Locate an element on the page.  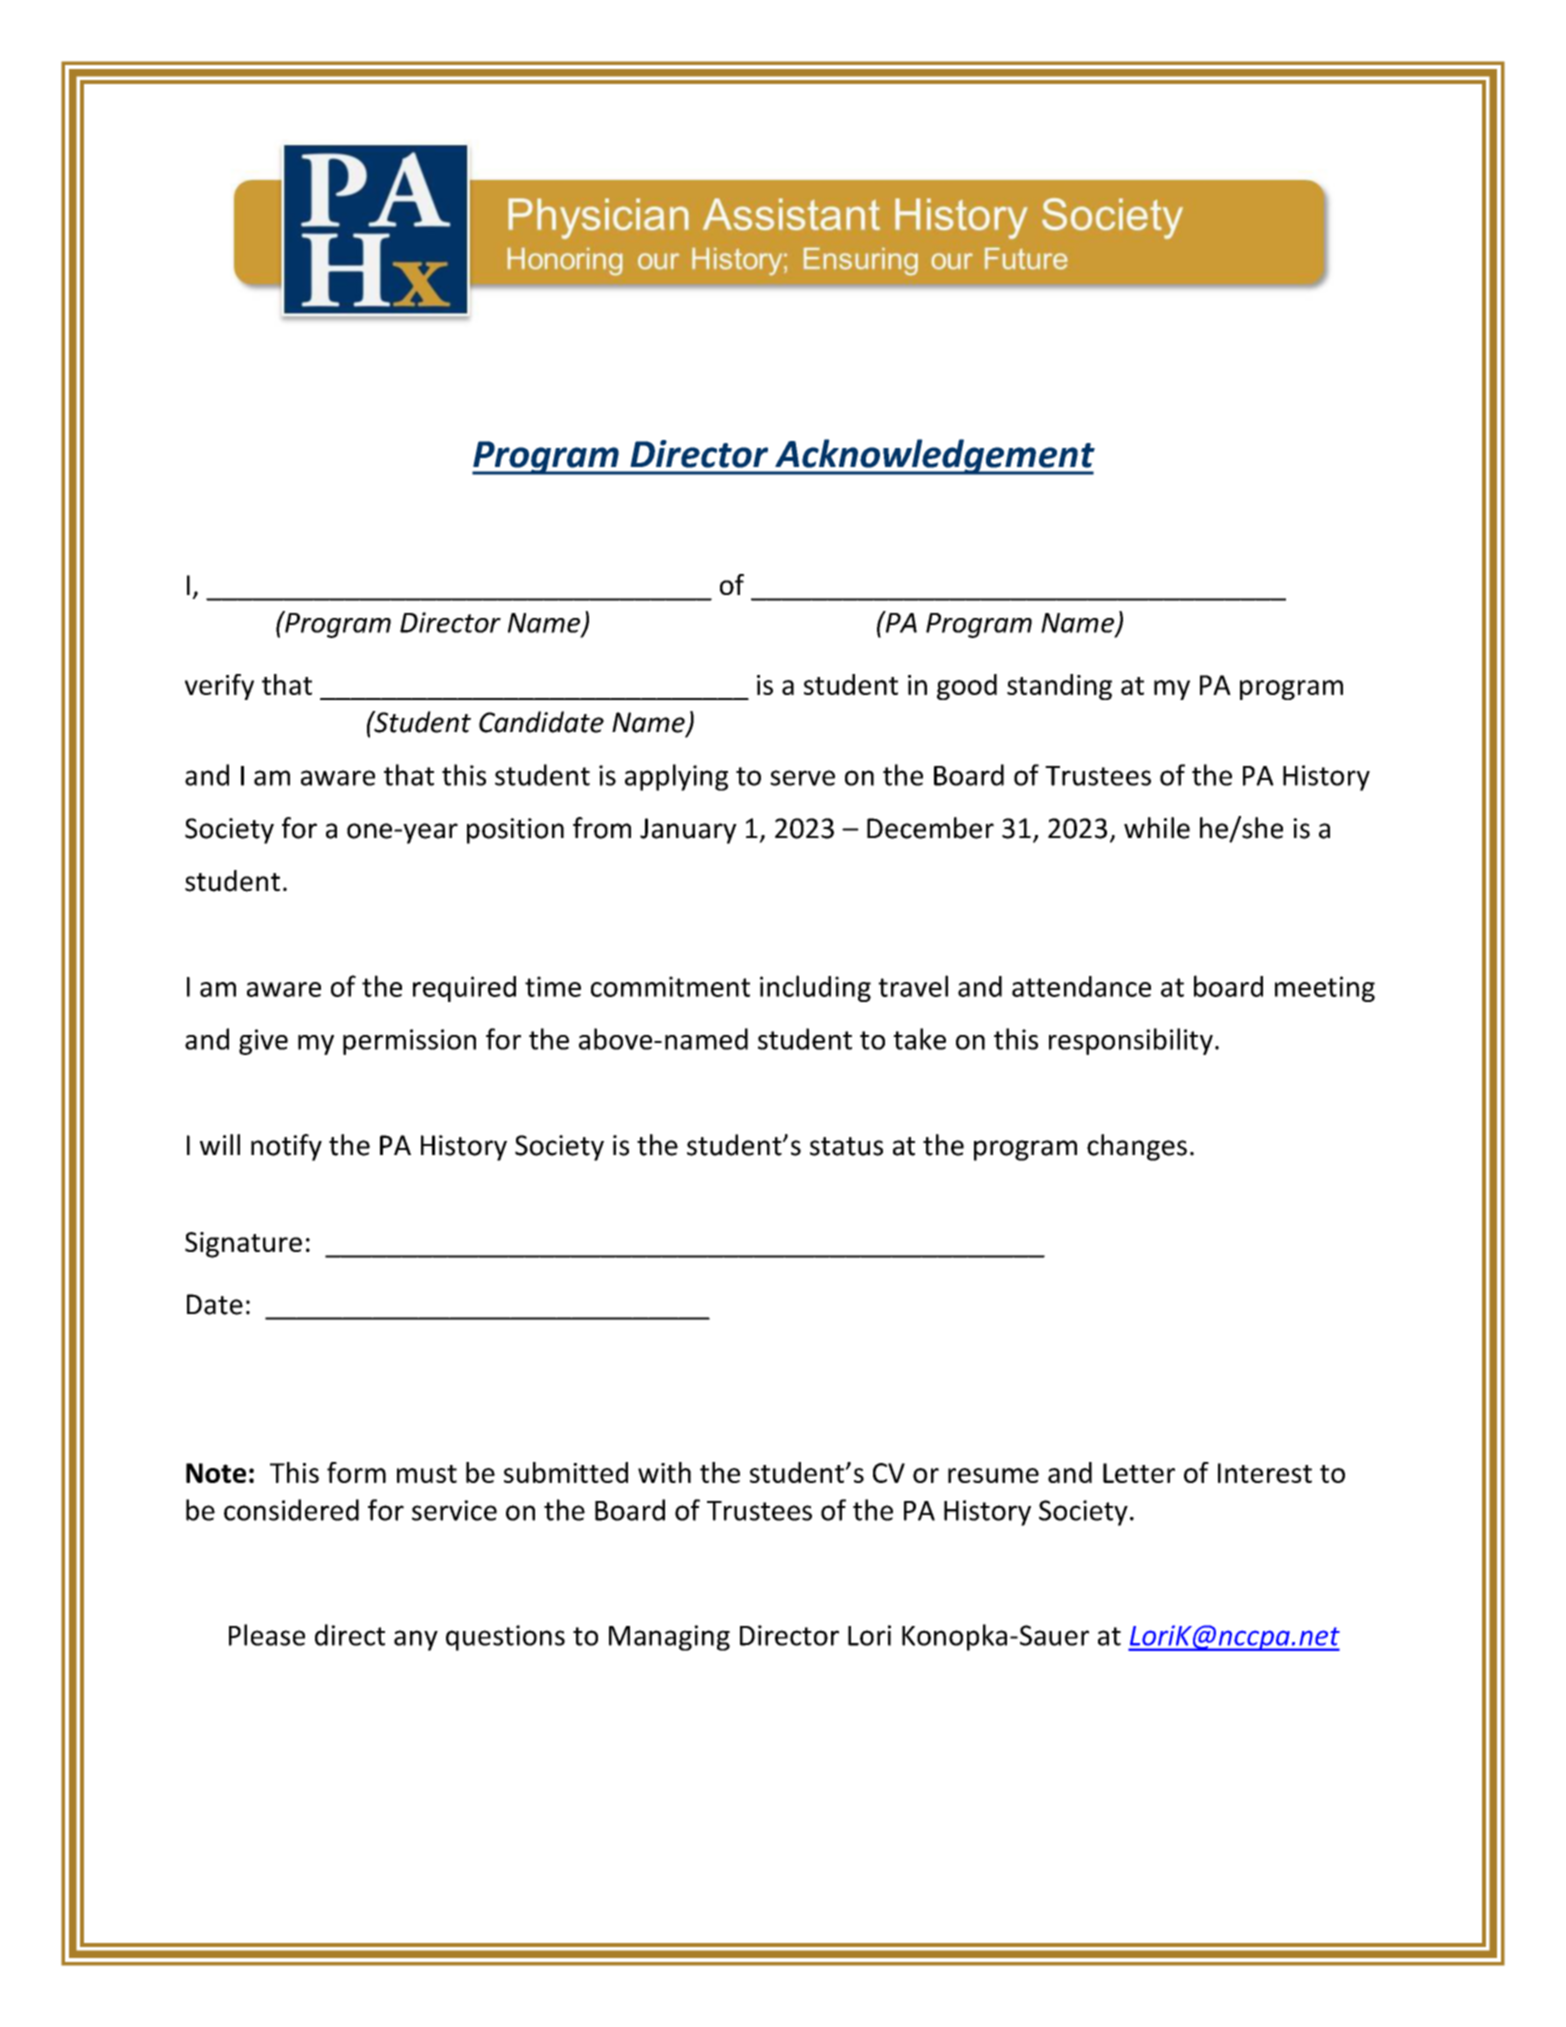
January is located at coordinates (688, 831).
